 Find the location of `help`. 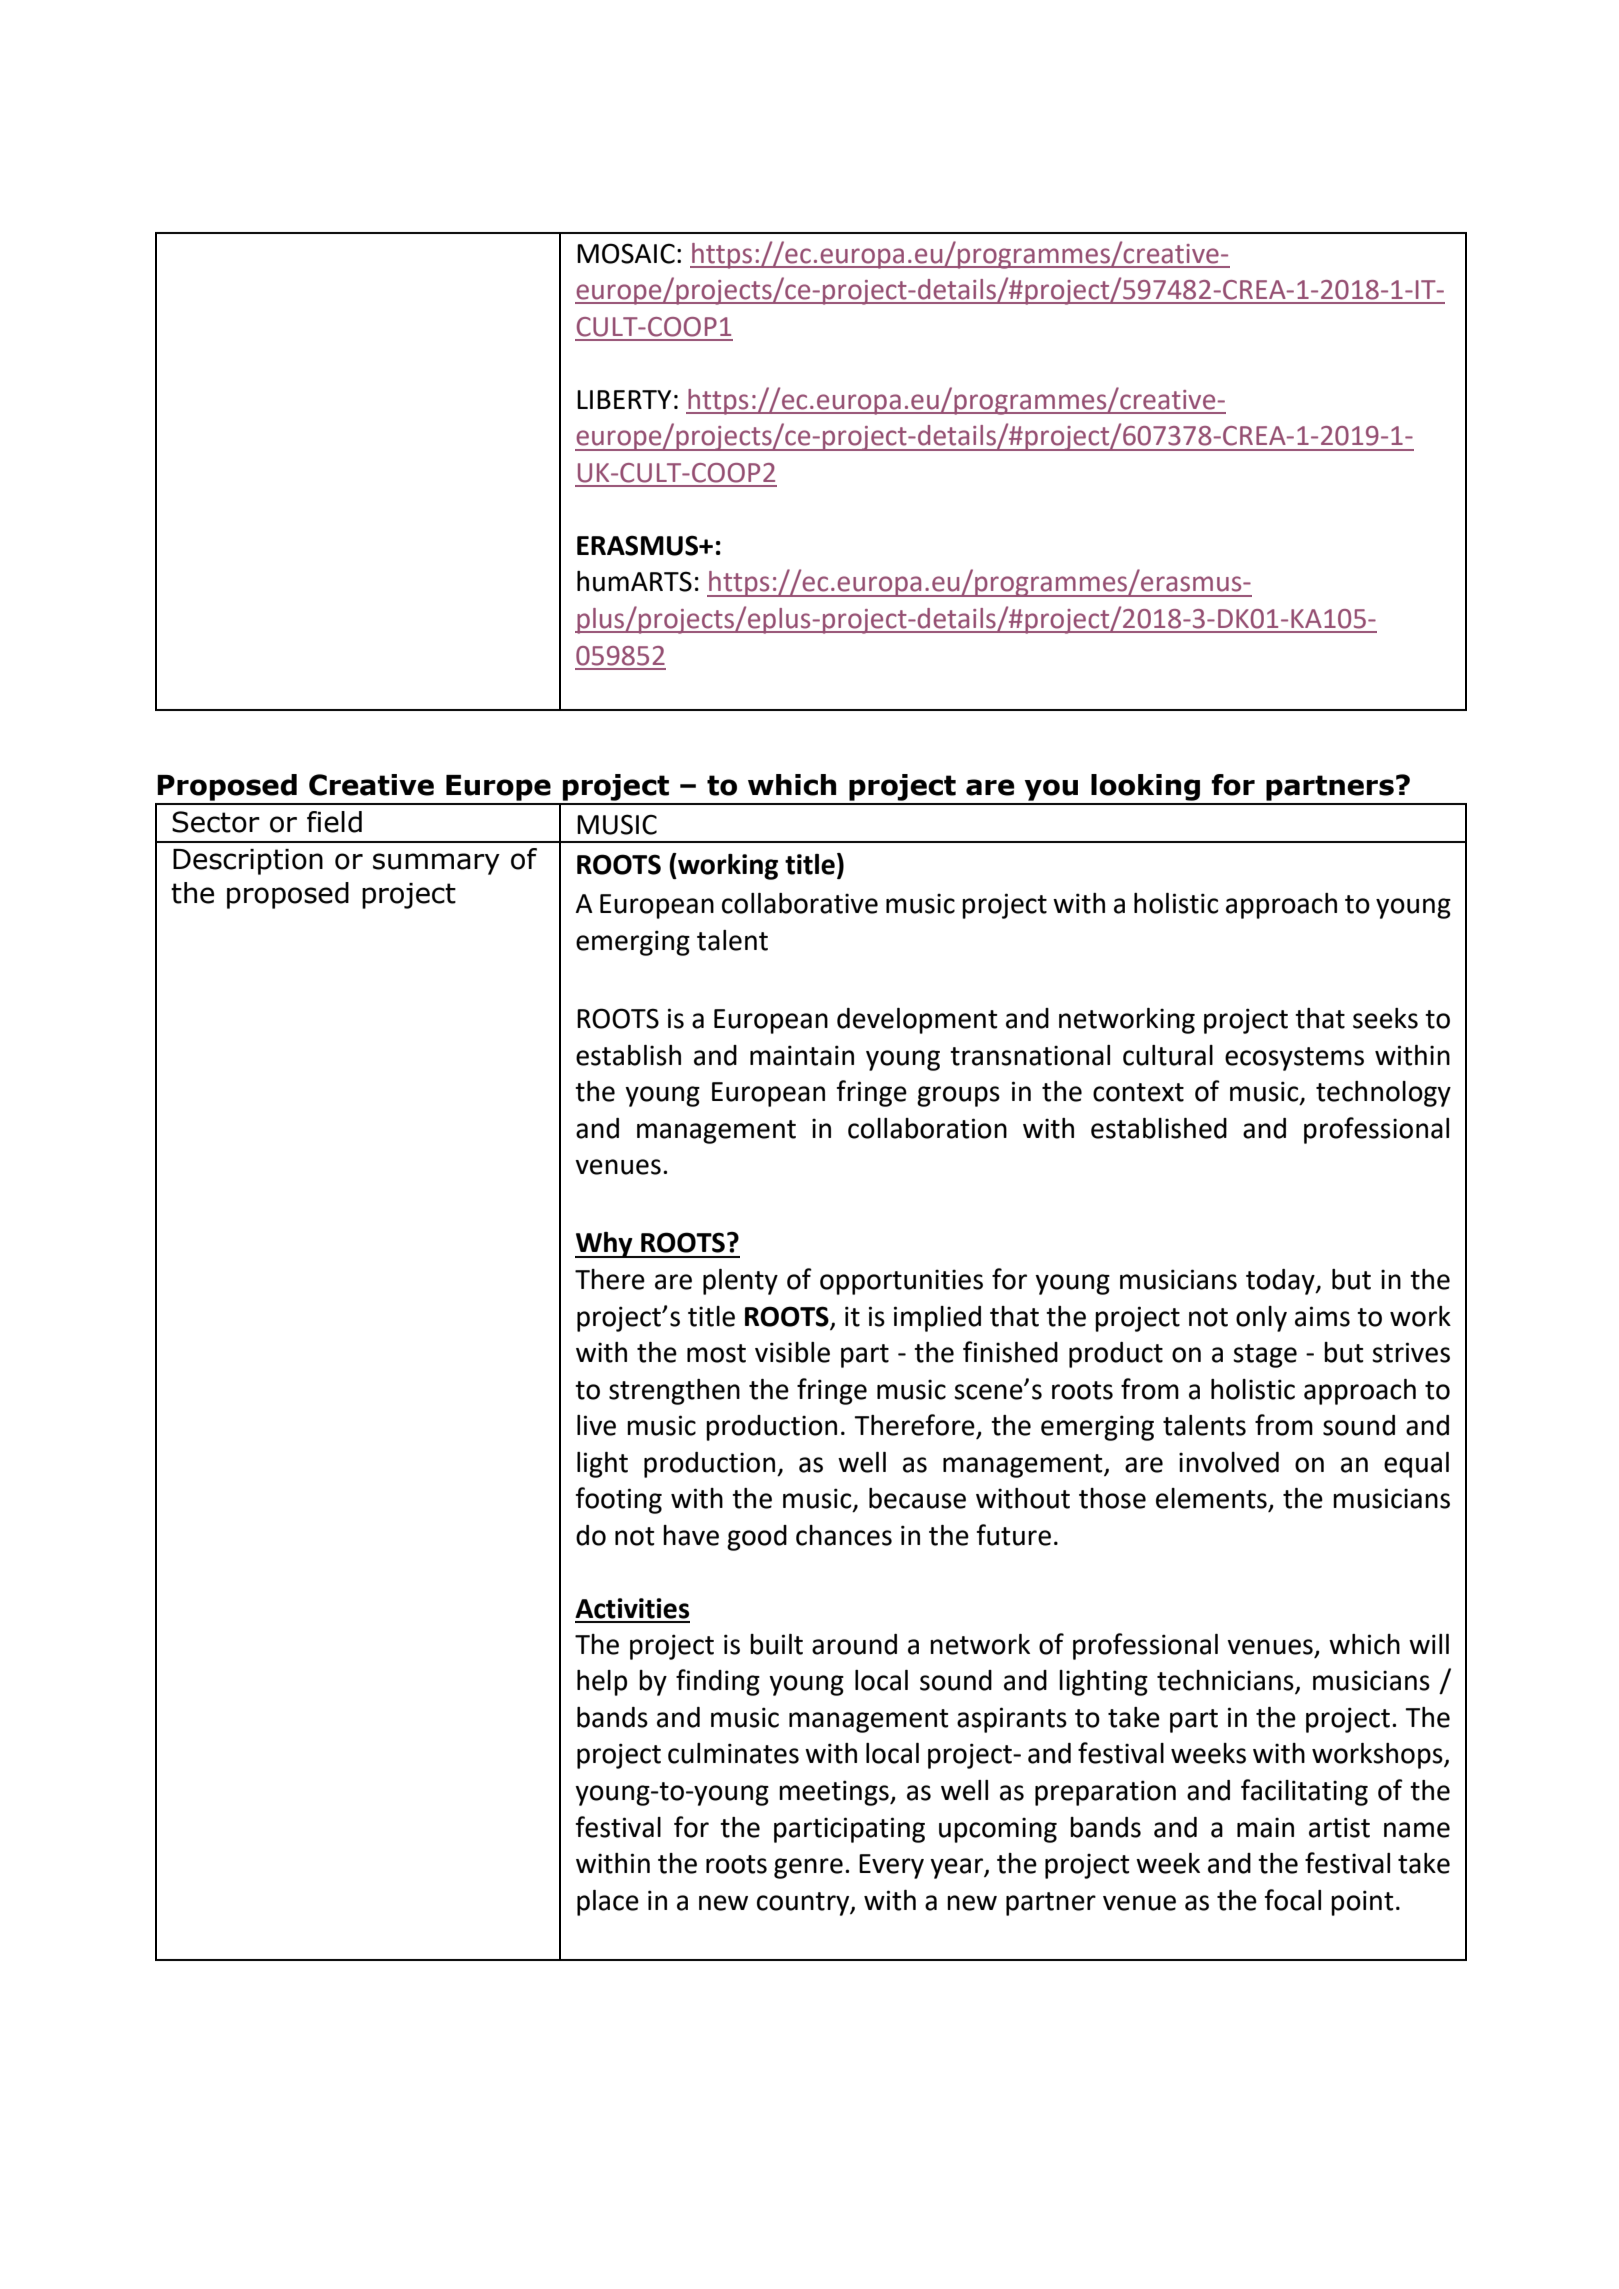

help is located at coordinates (602, 1683).
